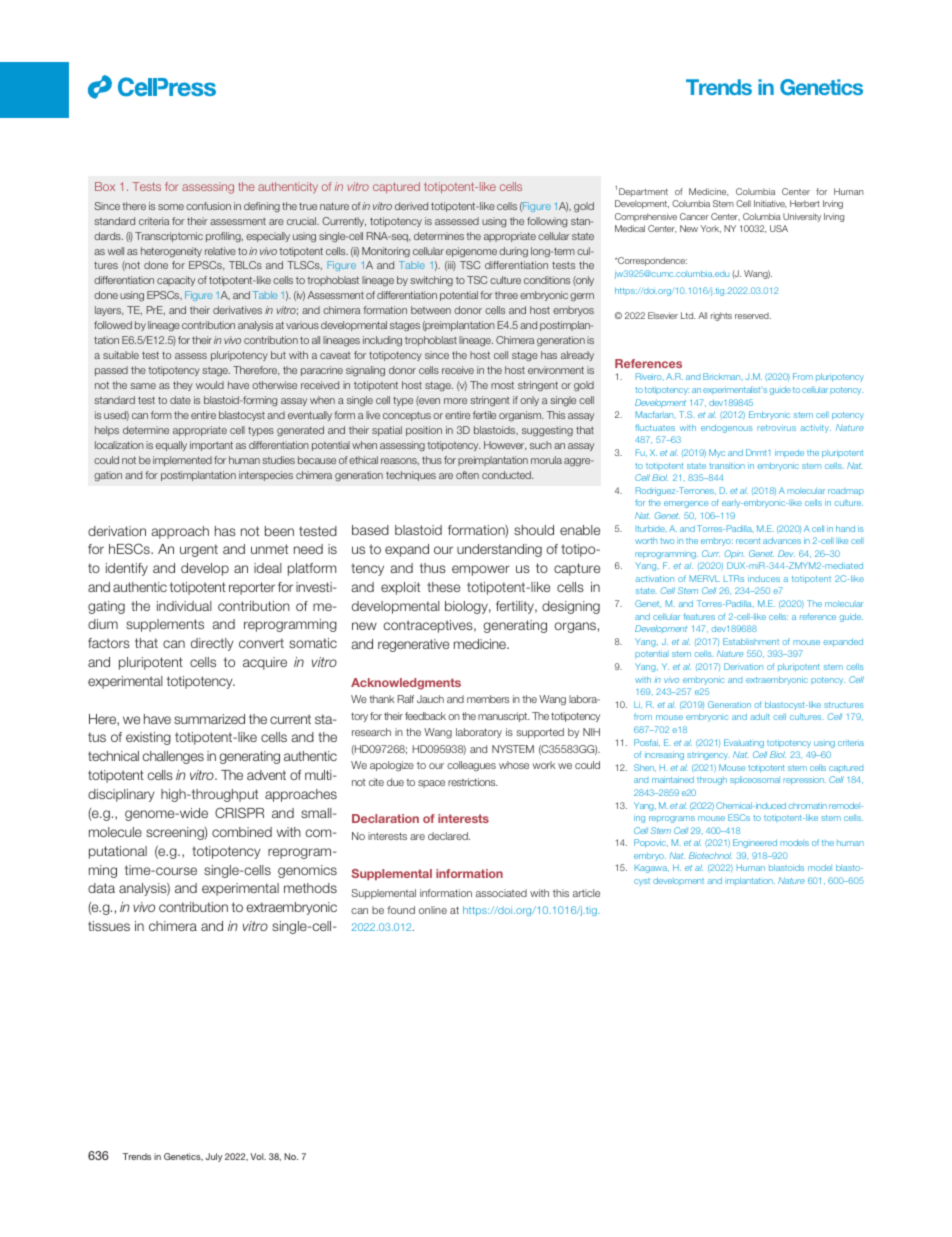 This screenshot has width=952, height=1237. I want to click on directly, so click(212, 644).
